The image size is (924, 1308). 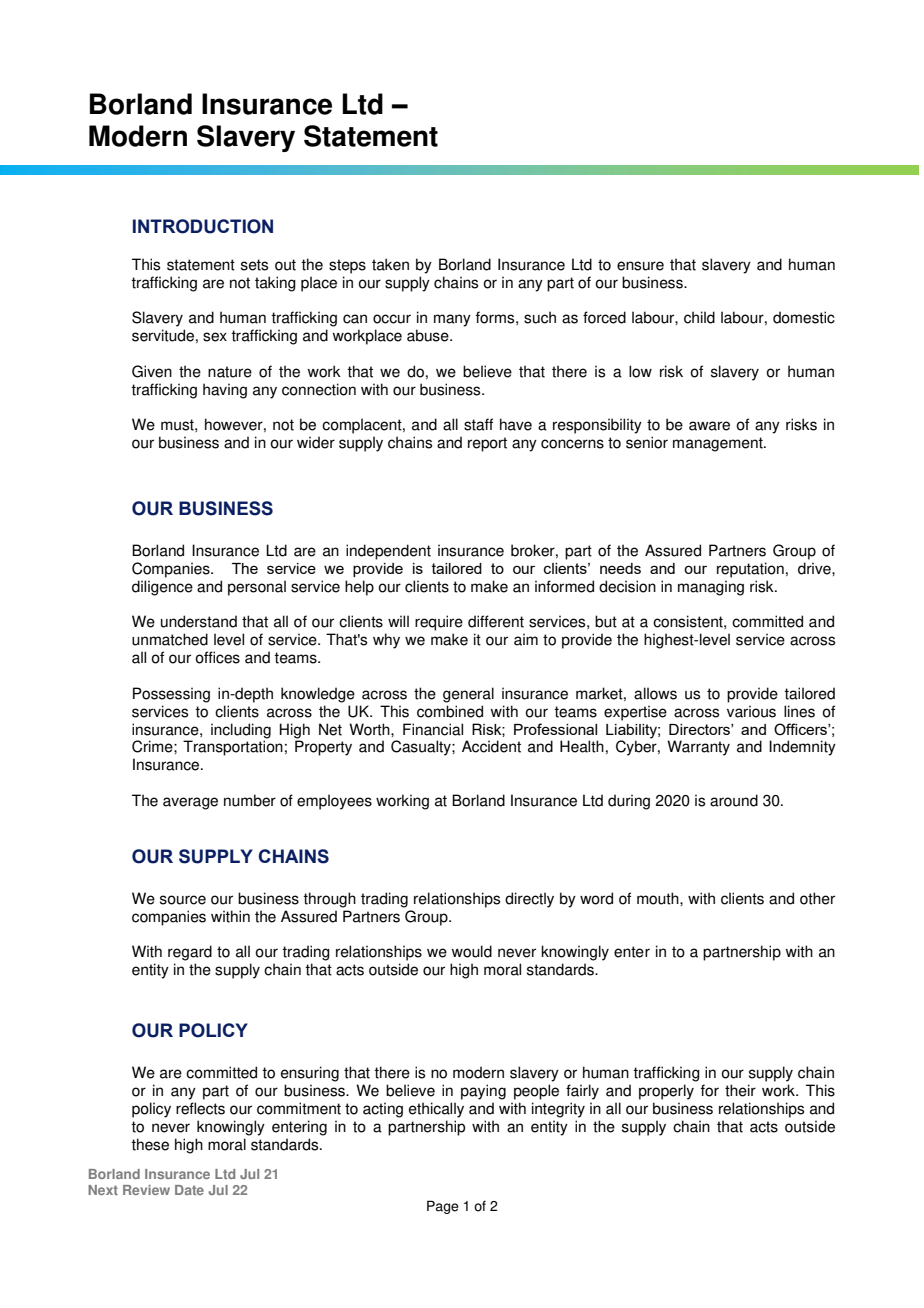 What do you see at coordinates (443, 1207) in the page?
I see `Page` at bounding box center [443, 1207].
